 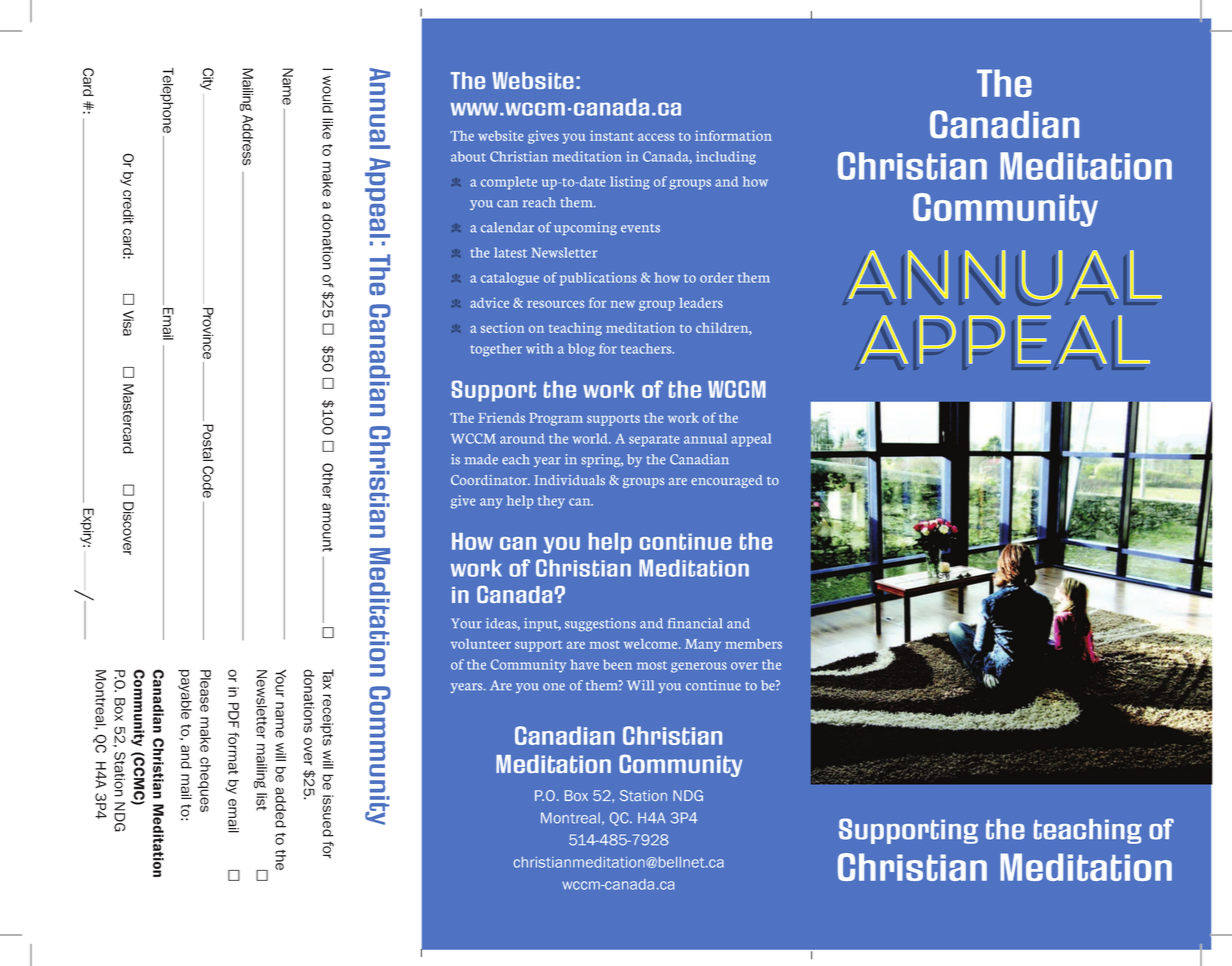 What do you see at coordinates (509, 183) in the screenshot?
I see `complete` at bounding box center [509, 183].
